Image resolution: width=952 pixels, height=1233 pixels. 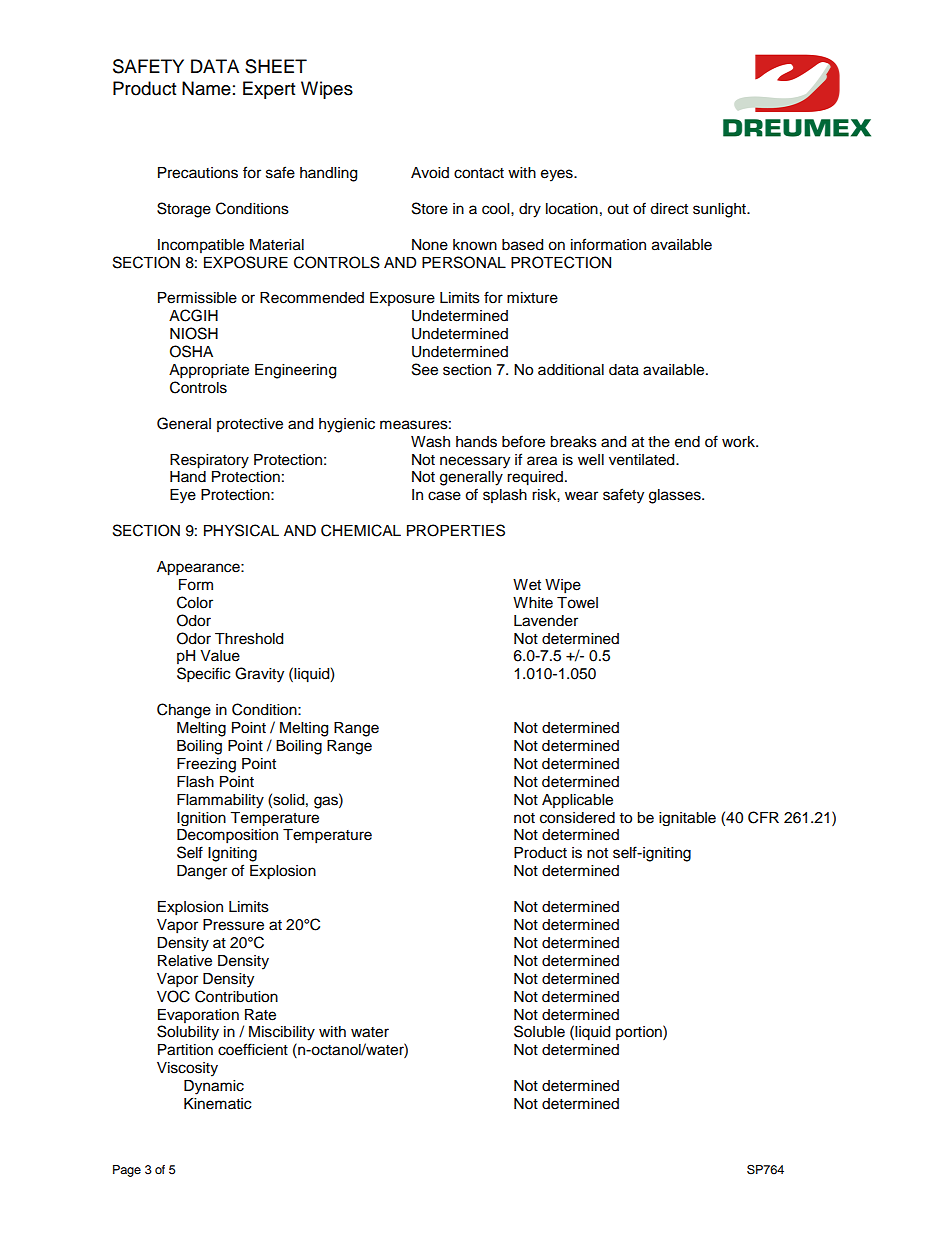 What do you see at coordinates (430, 173) in the screenshot?
I see `Avoid` at bounding box center [430, 173].
